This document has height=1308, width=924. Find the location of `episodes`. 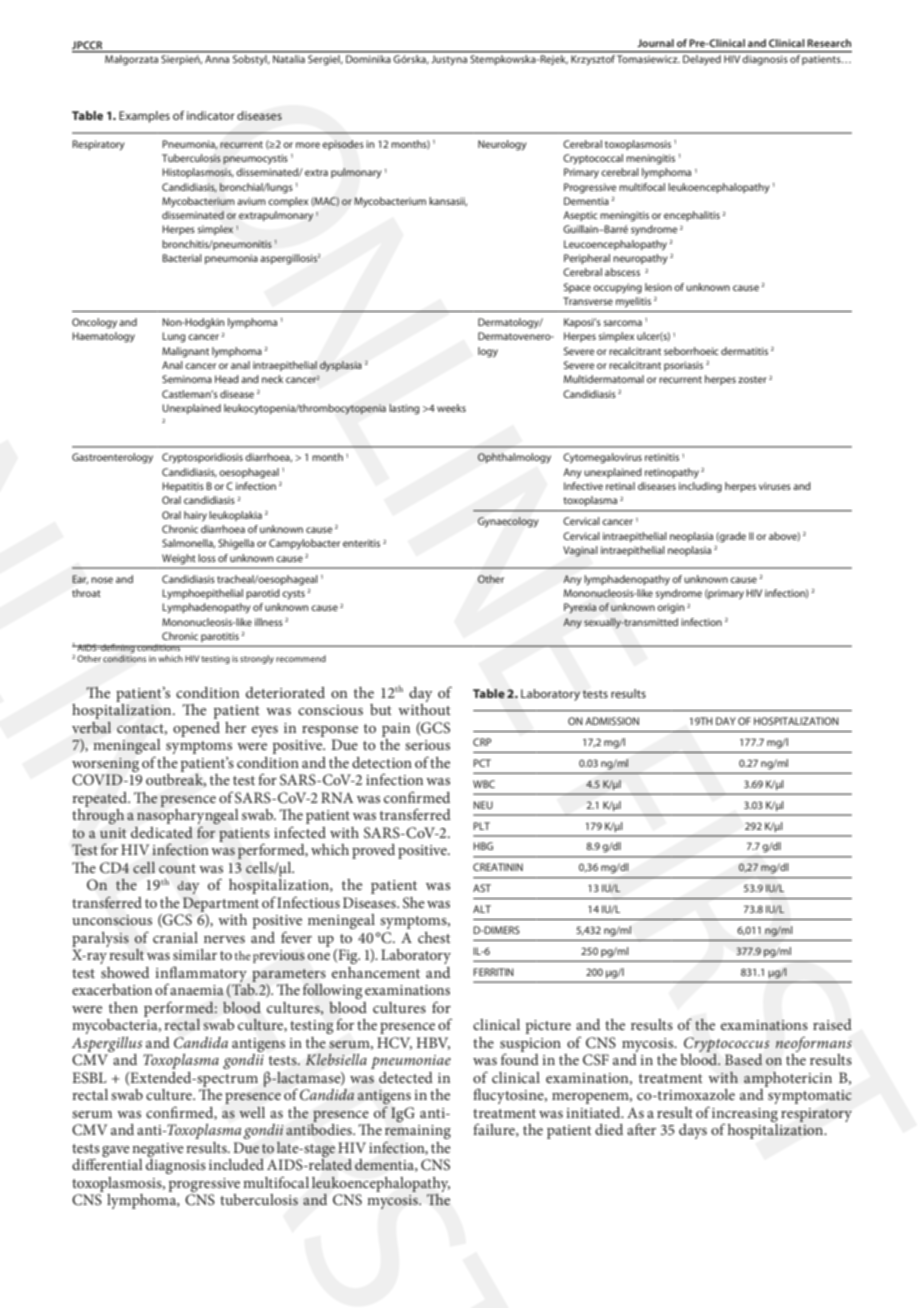

episodes is located at coordinates (343, 145).
